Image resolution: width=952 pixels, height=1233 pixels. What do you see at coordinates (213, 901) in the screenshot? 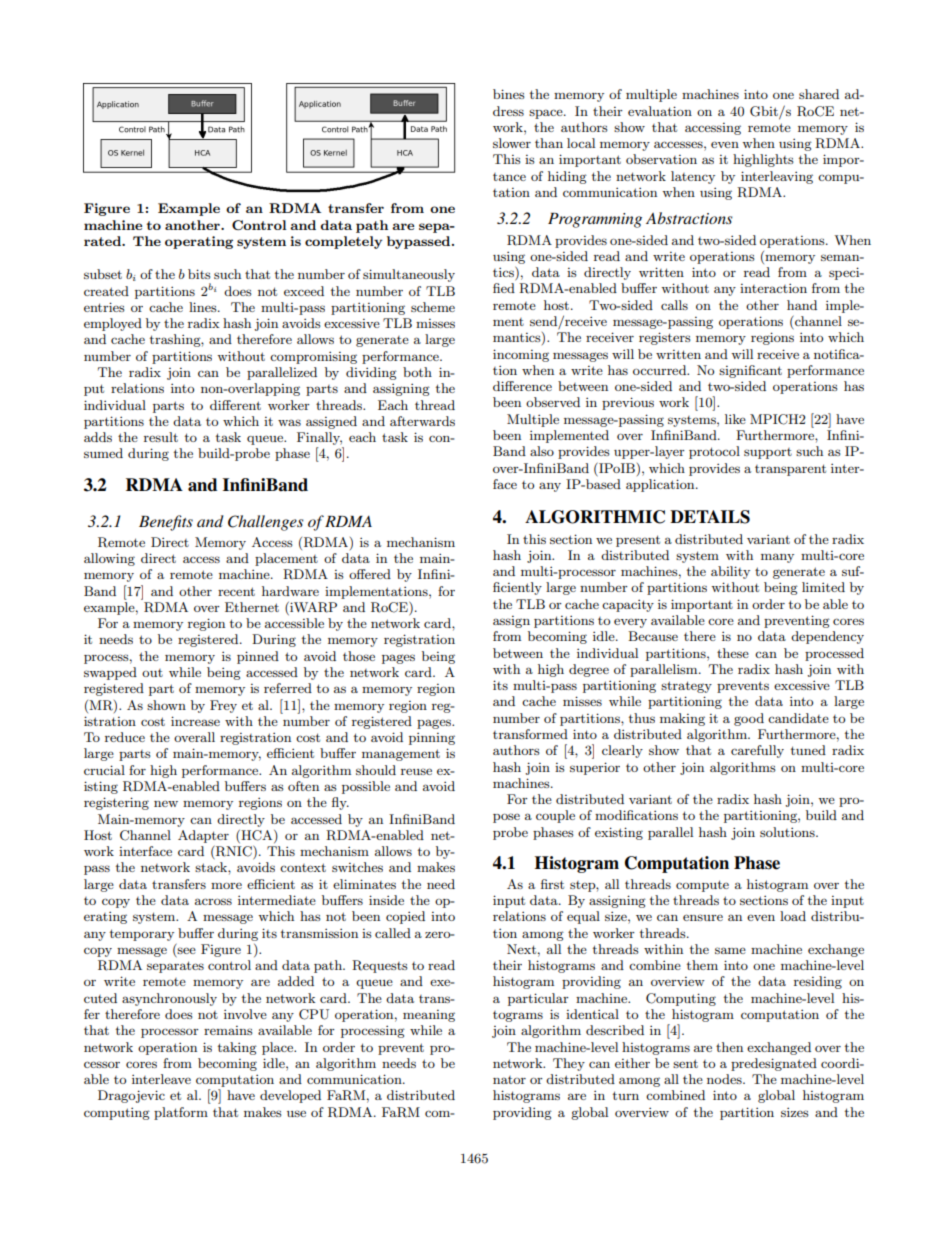
I see `across` at bounding box center [213, 901].
